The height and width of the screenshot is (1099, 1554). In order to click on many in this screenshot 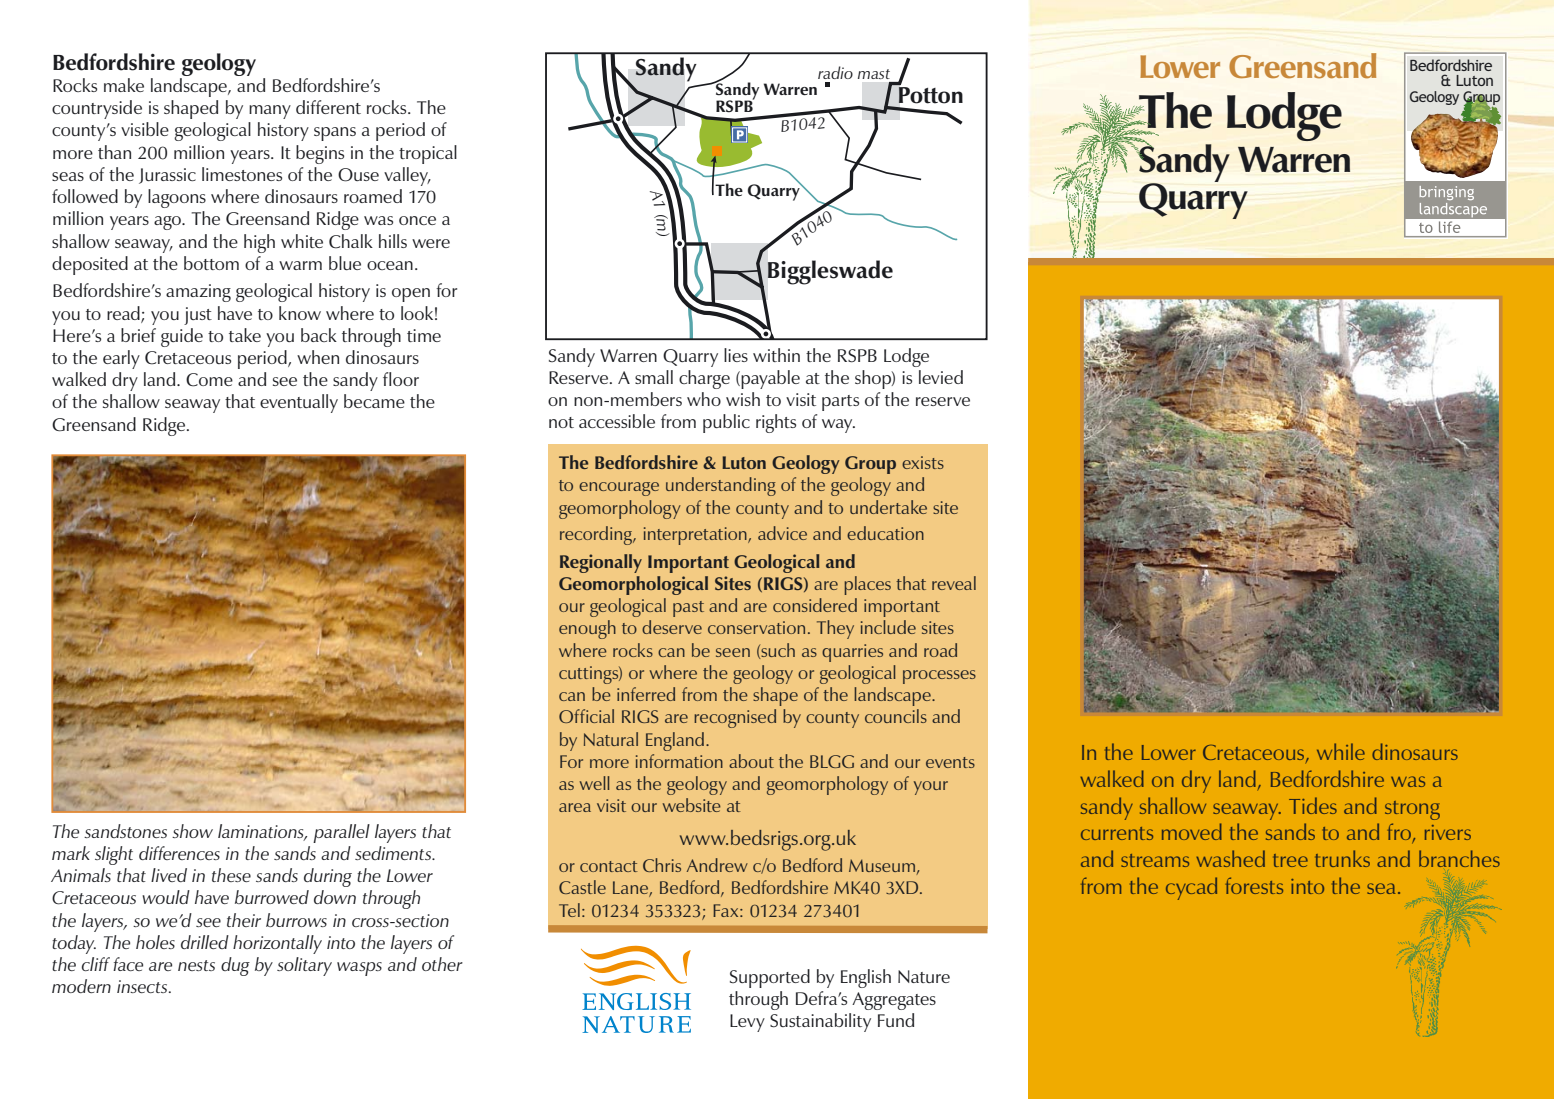, I will do `click(270, 112)`.
